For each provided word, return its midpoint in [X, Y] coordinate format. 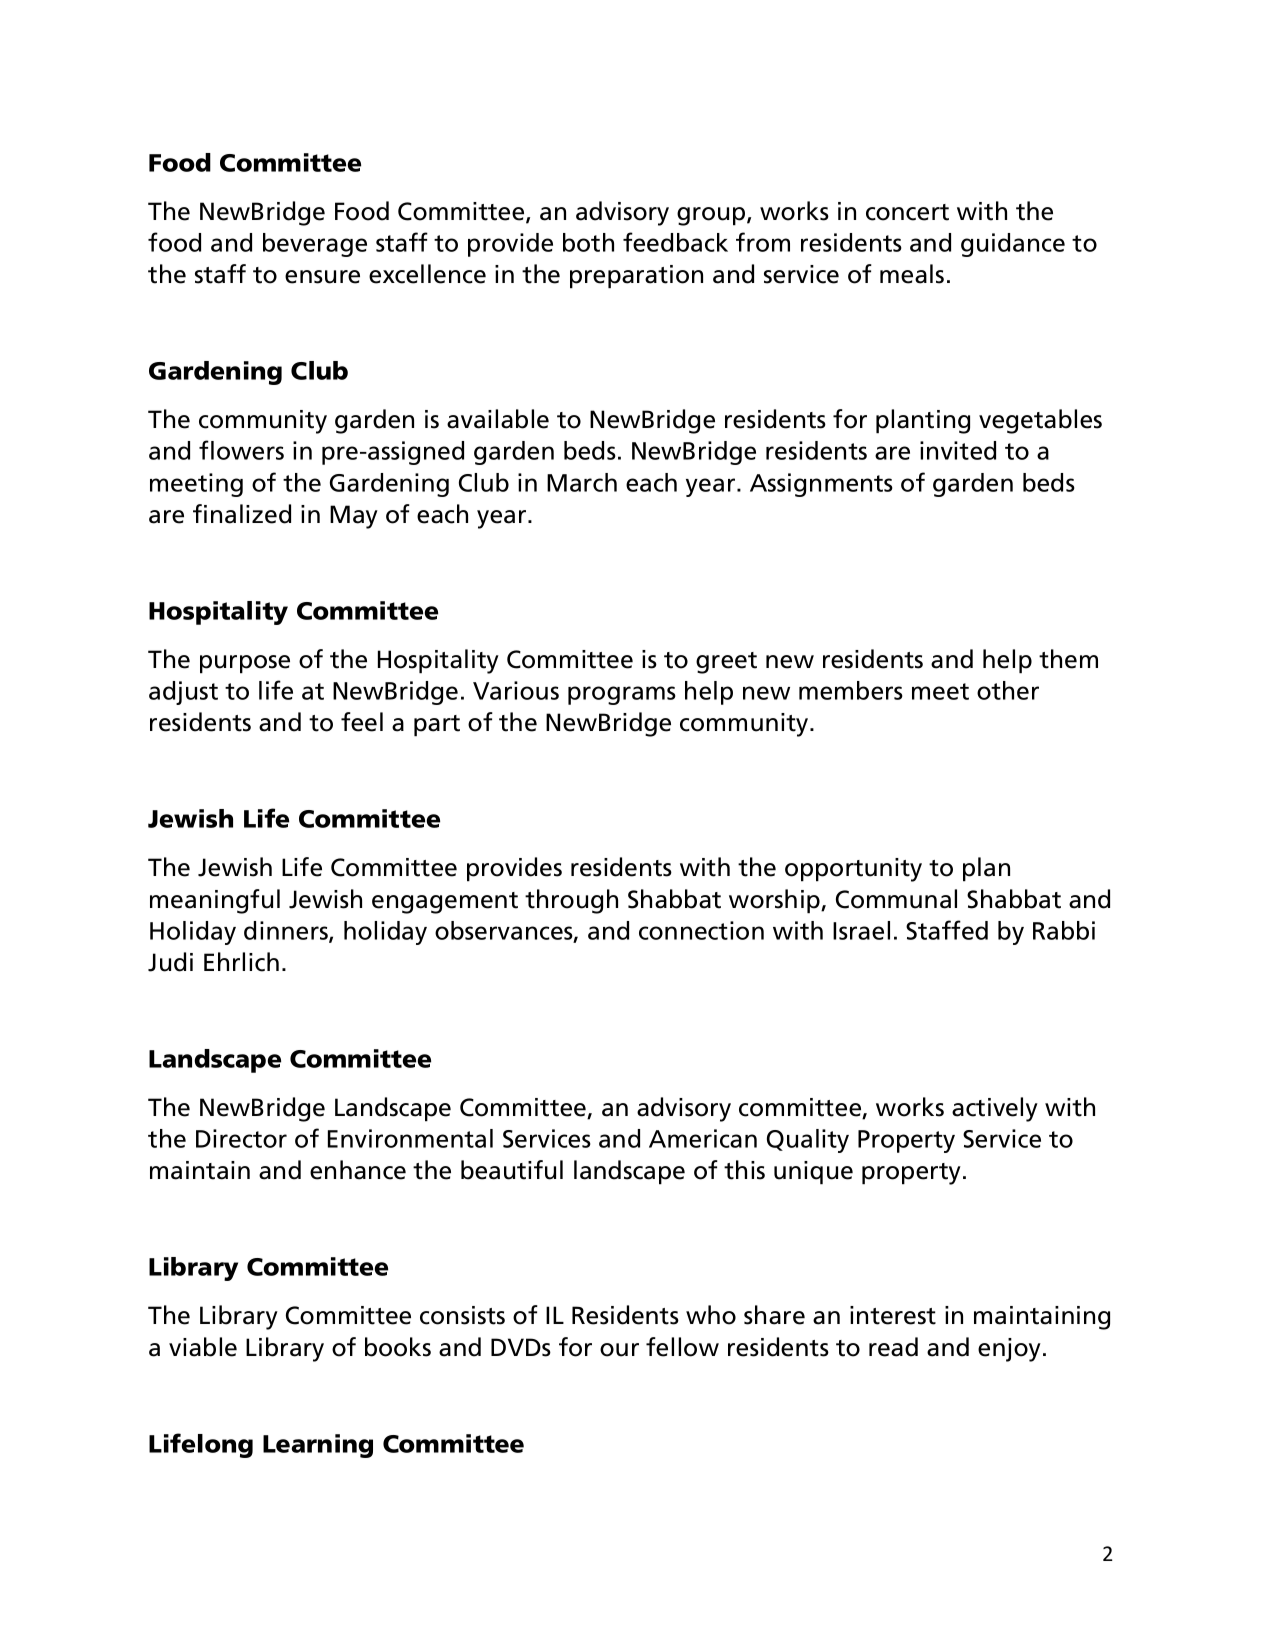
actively [995, 1109]
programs [622, 695]
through [571, 901]
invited [958, 450]
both [588, 242]
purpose [245, 664]
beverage [315, 245]
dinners [287, 931]
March [582, 482]
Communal [896, 899]
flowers [241, 450]
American [703, 1138]
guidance [1013, 245]
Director [241, 1138]
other [1008, 690]
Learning [318, 1446]
